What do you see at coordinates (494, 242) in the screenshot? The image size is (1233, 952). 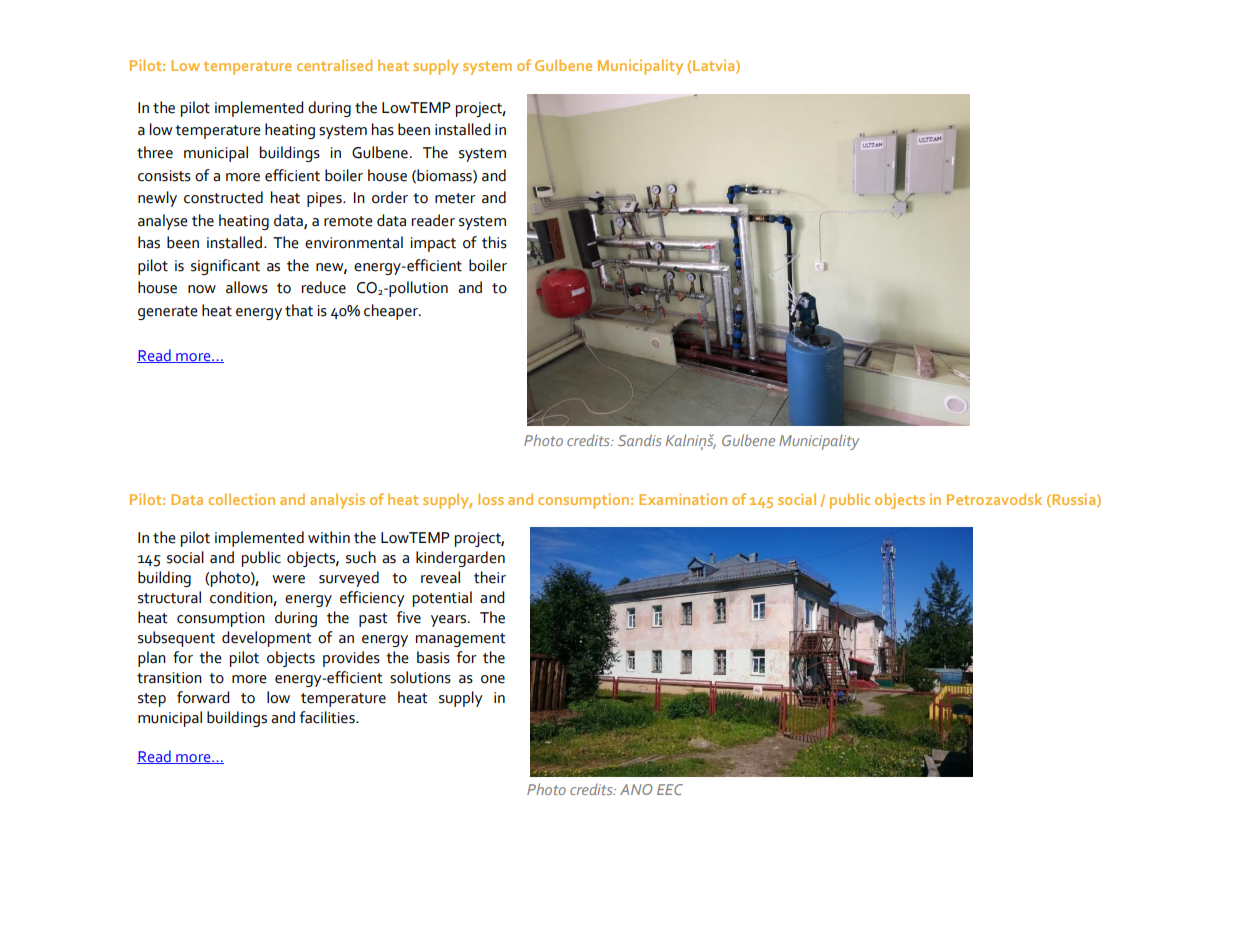 I see `this` at bounding box center [494, 242].
